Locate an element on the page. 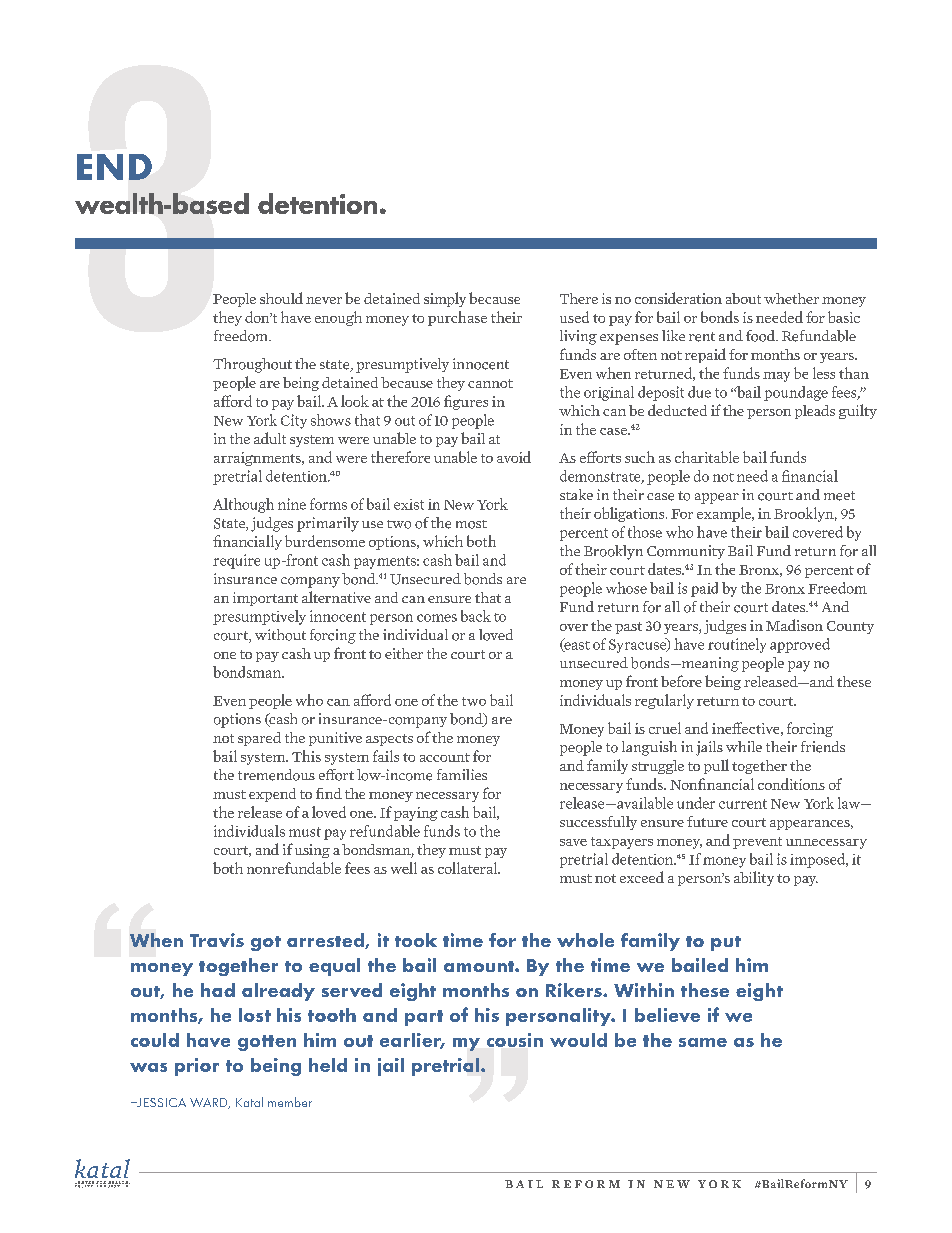  expend is located at coordinates (272, 795).
